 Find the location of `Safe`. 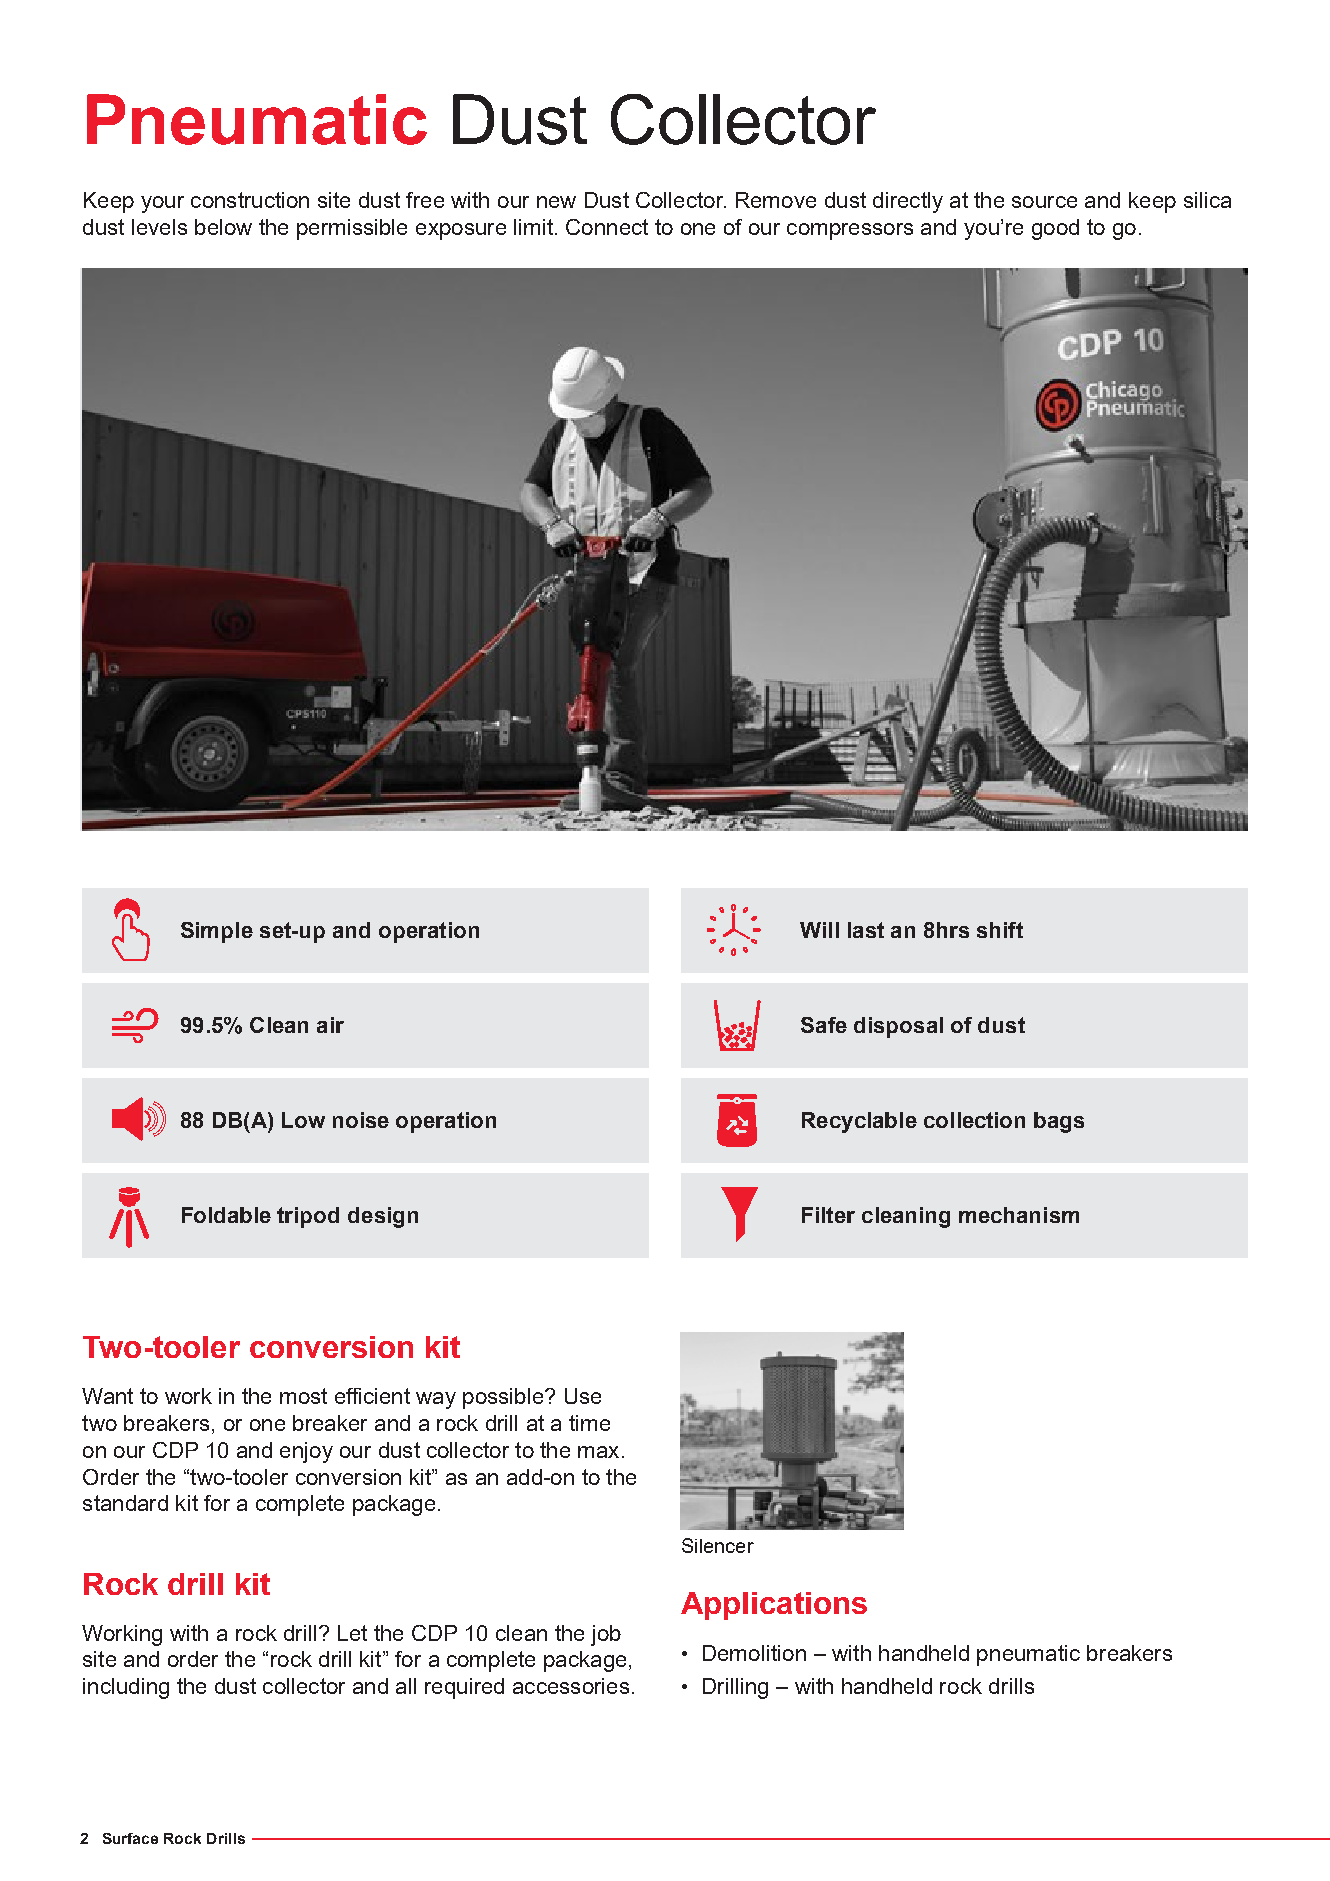

Safe is located at coordinates (824, 1025).
